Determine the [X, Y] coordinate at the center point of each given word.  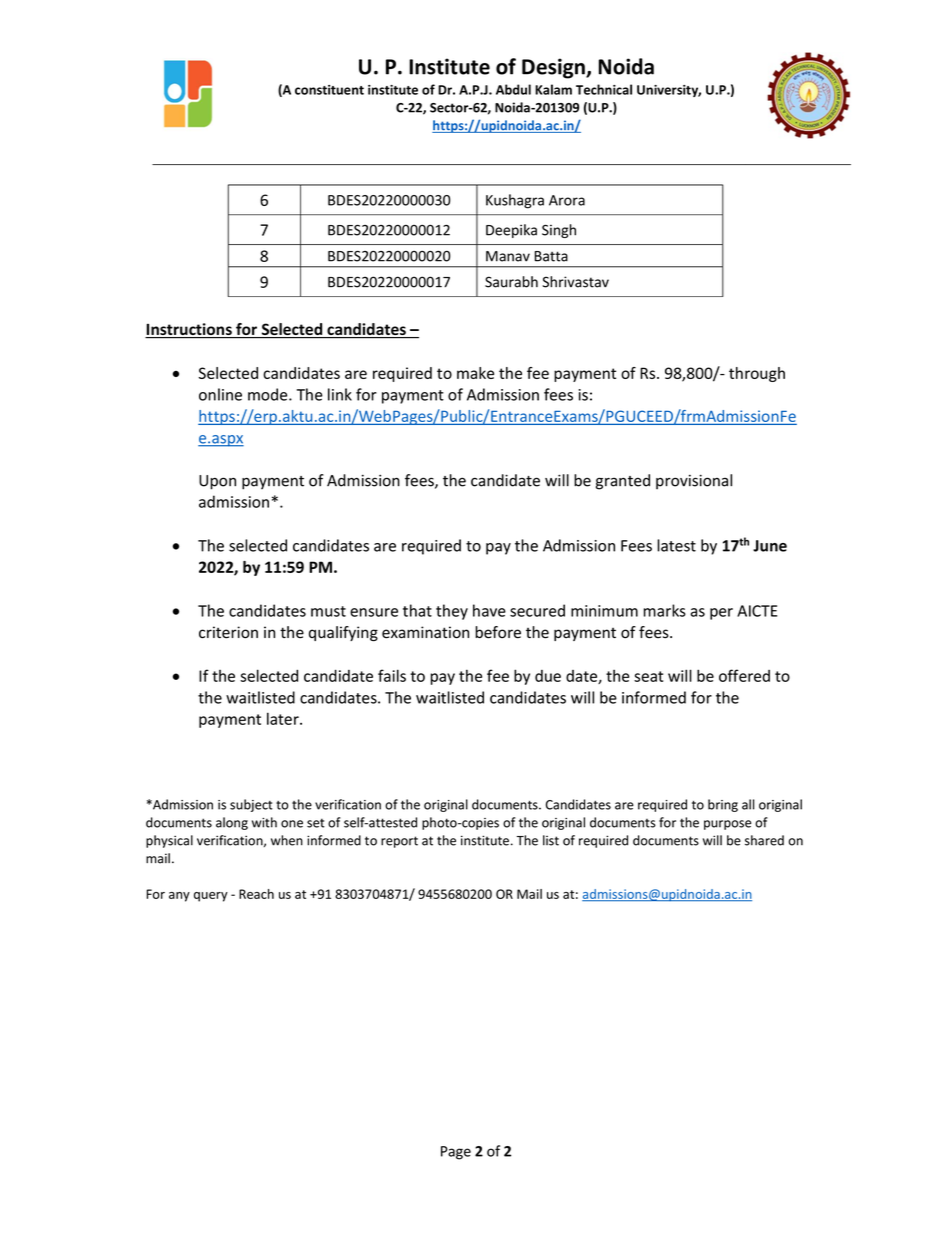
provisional [694, 481]
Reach [256, 894]
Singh [559, 231]
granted [623, 482]
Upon [217, 482]
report [399, 842]
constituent [329, 90]
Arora [567, 200]
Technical [604, 89]
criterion [228, 632]
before [498, 632]
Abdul [513, 89]
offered [744, 675]
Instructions [189, 330]
